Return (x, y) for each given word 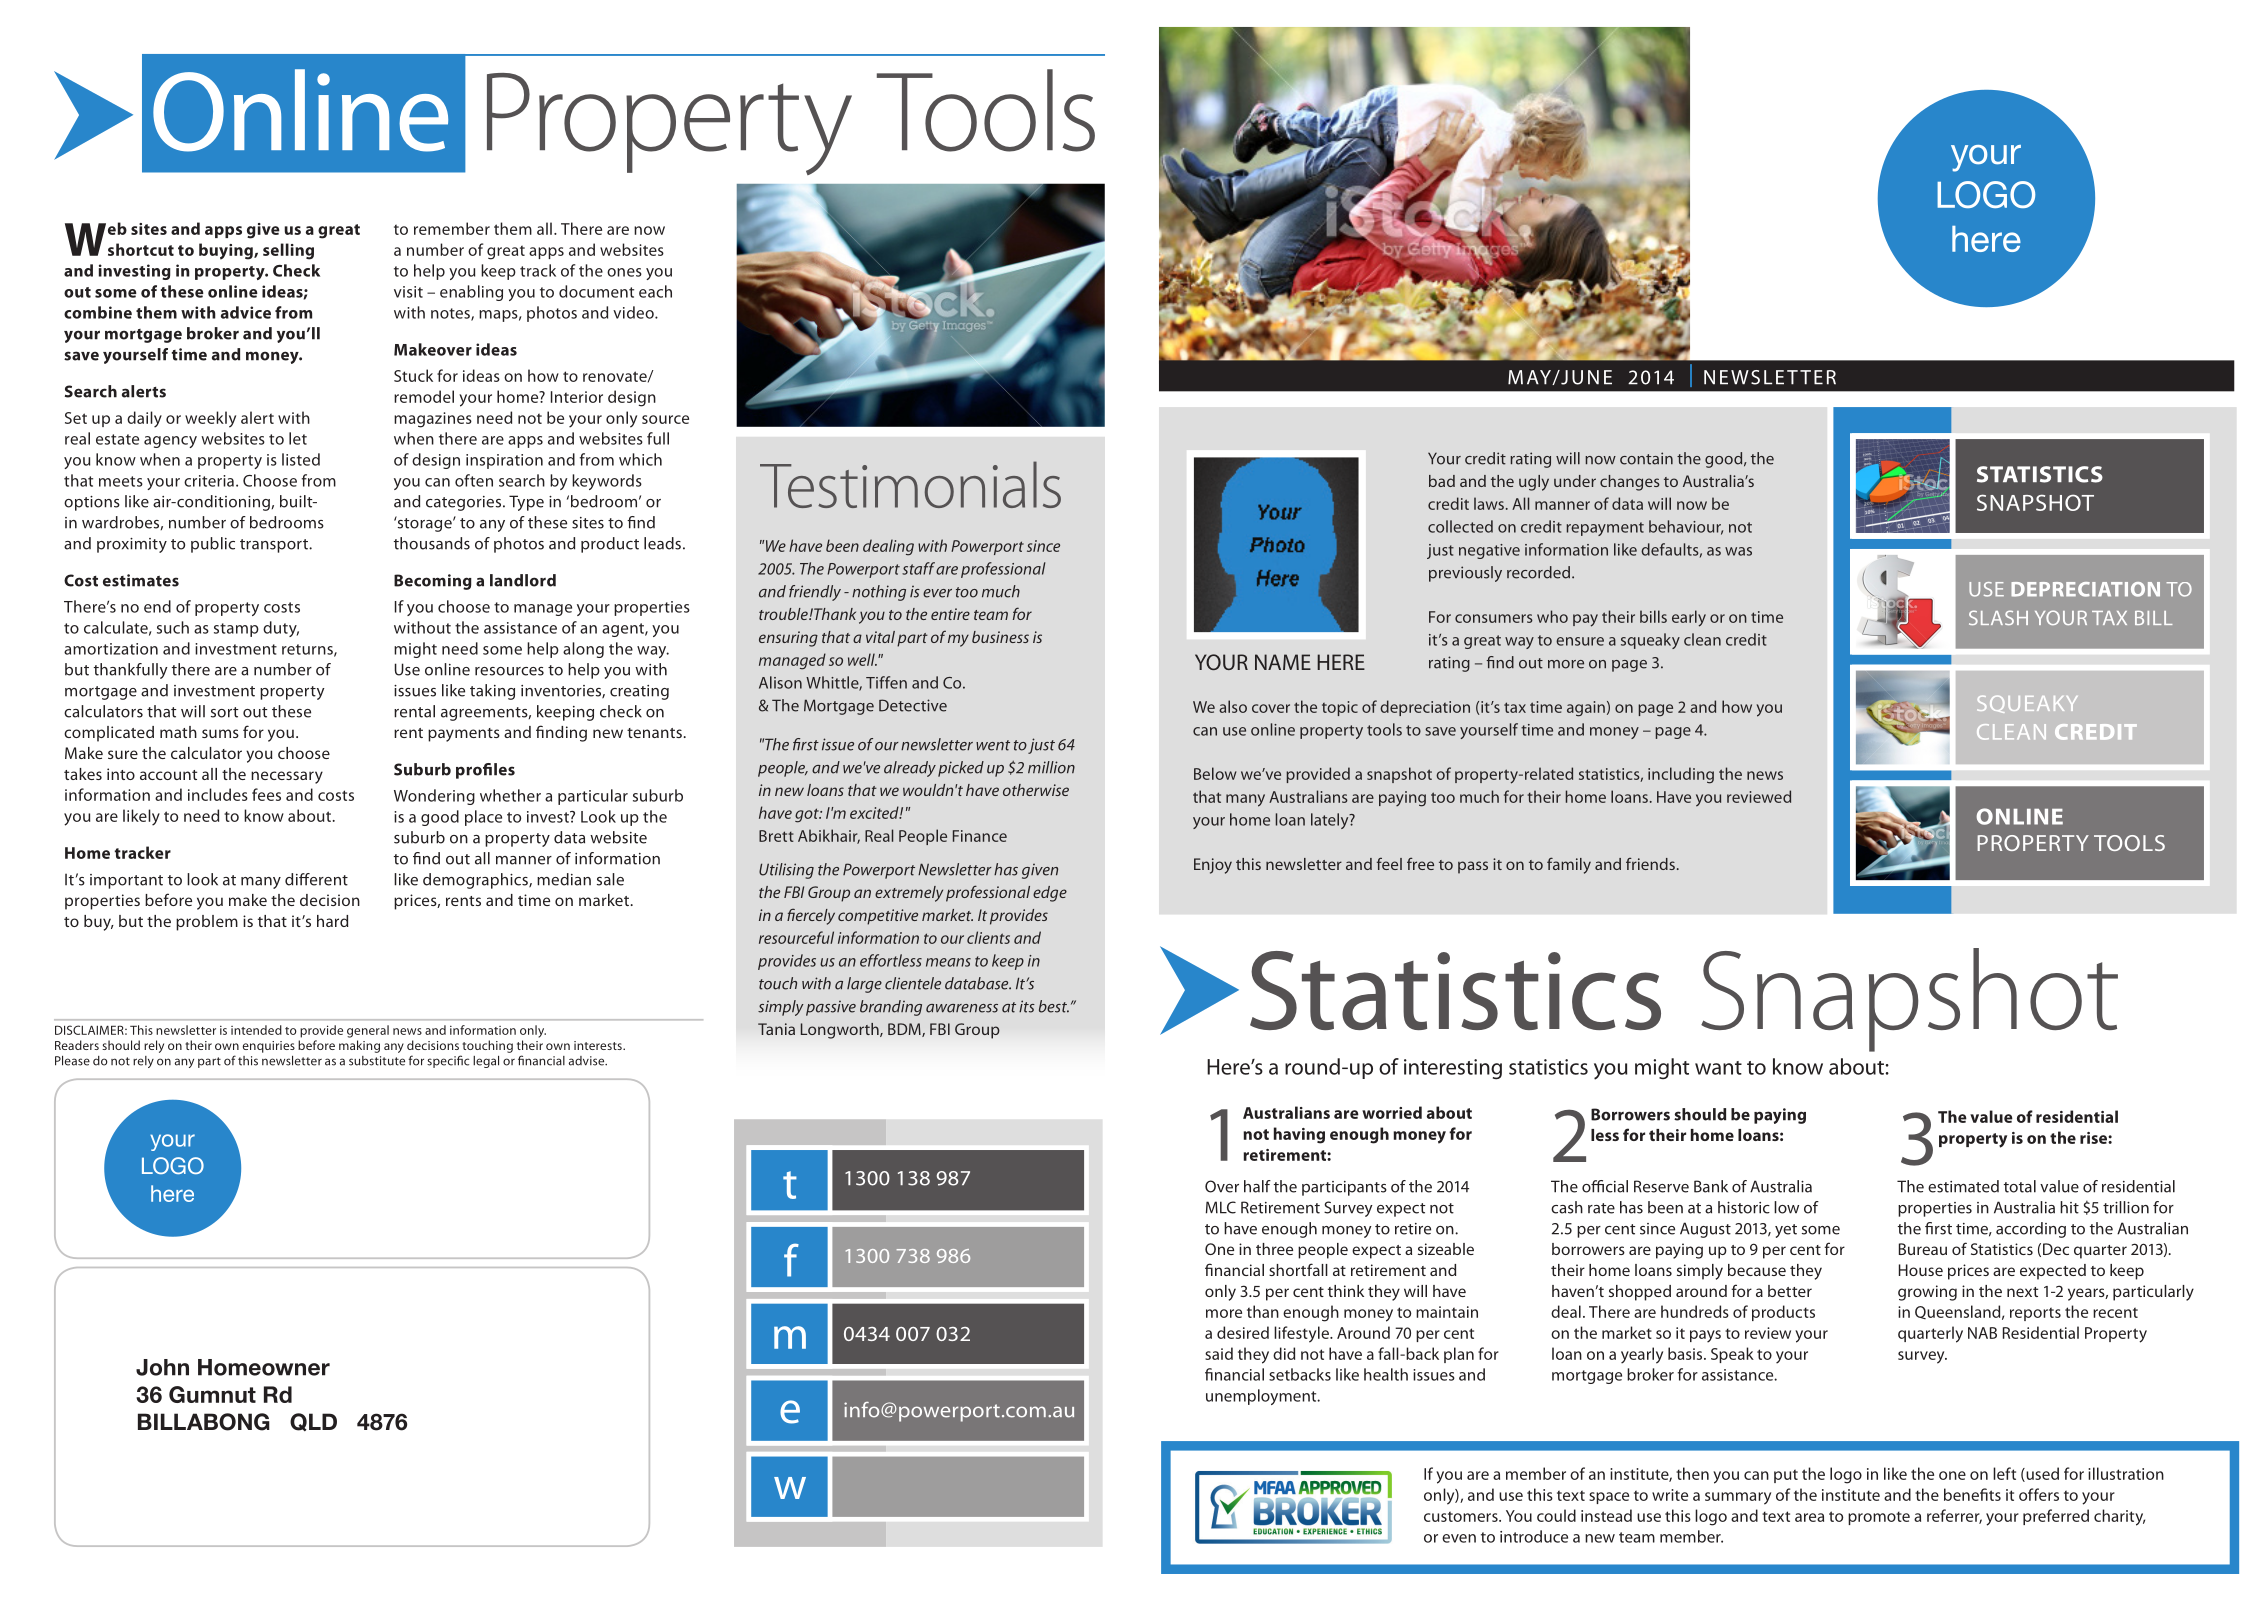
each (655, 291)
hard (332, 921)
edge (1050, 894)
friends (1650, 863)
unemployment (1262, 1397)
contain (1646, 458)
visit (408, 292)
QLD (313, 1422)
